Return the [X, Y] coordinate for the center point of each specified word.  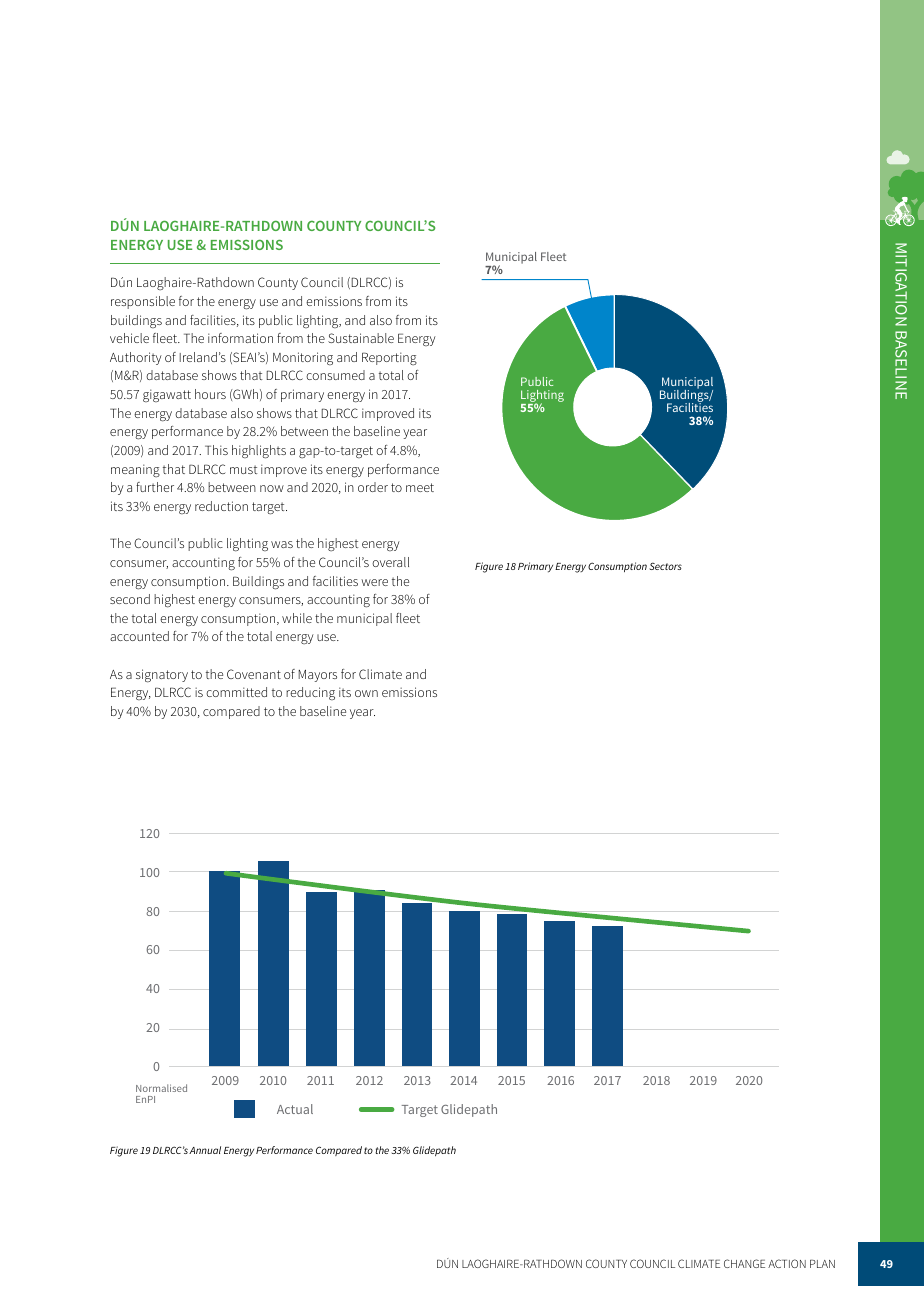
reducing [310, 693]
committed [236, 692]
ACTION [787, 1263]
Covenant [254, 674]
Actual [295, 1109]
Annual [205, 1150]
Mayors [318, 676]
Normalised [161, 1088]
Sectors [665, 566]
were [374, 582]
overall [390, 562]
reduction [221, 506]
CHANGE [744, 1263]
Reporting [389, 358]
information [240, 338]
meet [420, 487]
